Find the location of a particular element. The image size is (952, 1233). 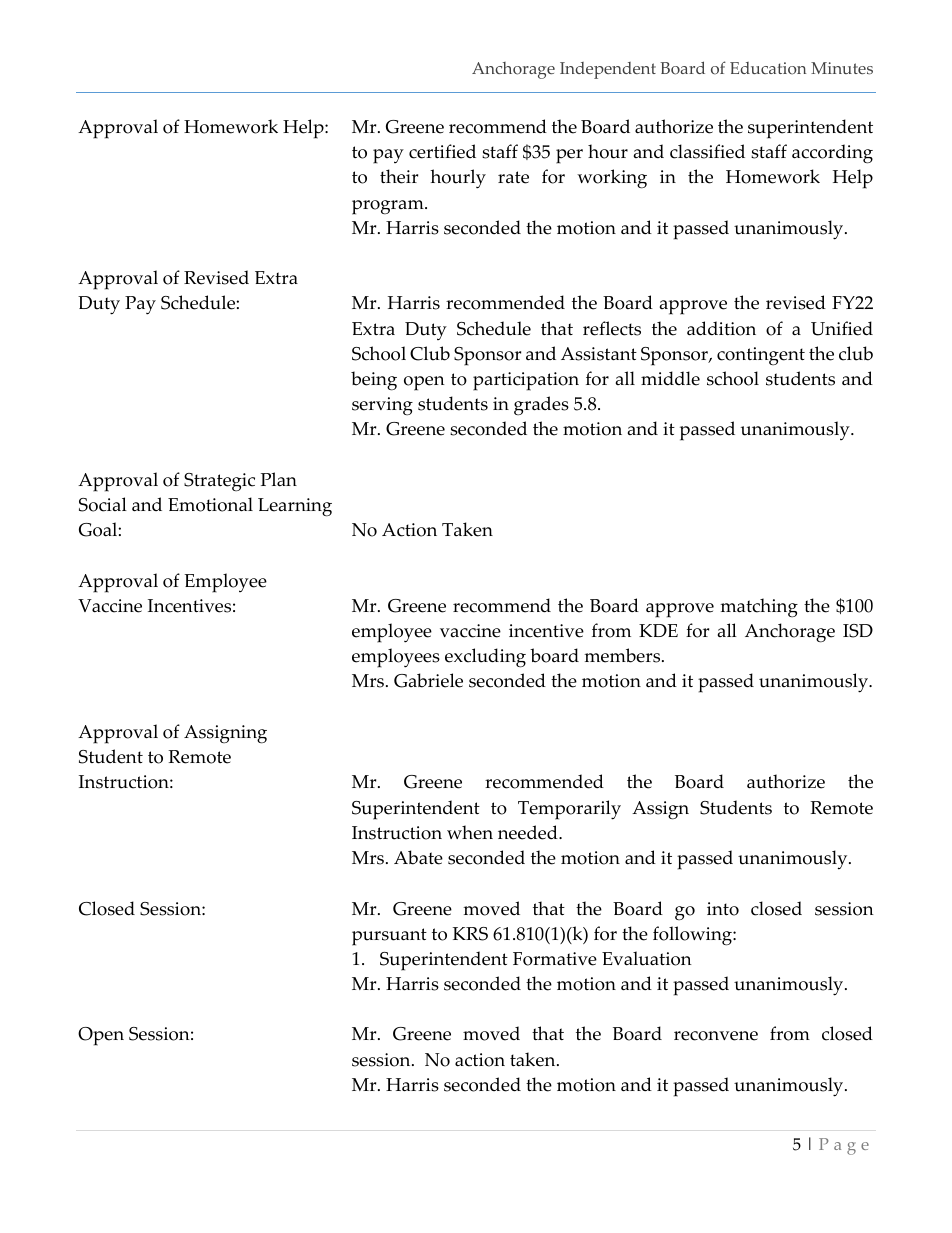

their is located at coordinates (399, 176).
